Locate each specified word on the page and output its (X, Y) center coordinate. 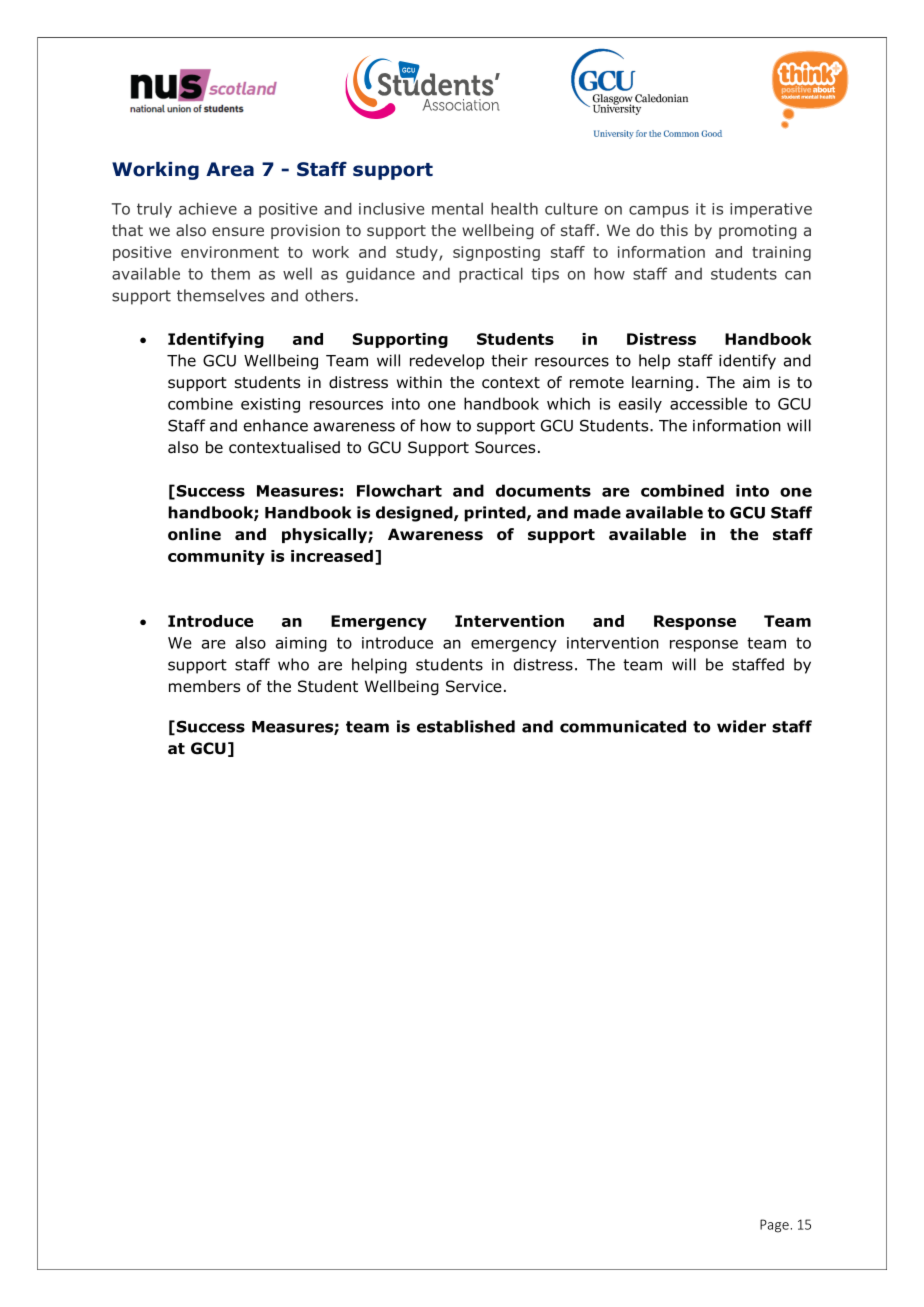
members (204, 686)
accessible (708, 403)
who (293, 664)
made (597, 512)
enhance (276, 425)
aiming (301, 644)
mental (457, 208)
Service (474, 686)
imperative (771, 210)
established (466, 726)
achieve (208, 208)
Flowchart (399, 490)
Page (774, 1226)
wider (741, 726)
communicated (623, 726)
